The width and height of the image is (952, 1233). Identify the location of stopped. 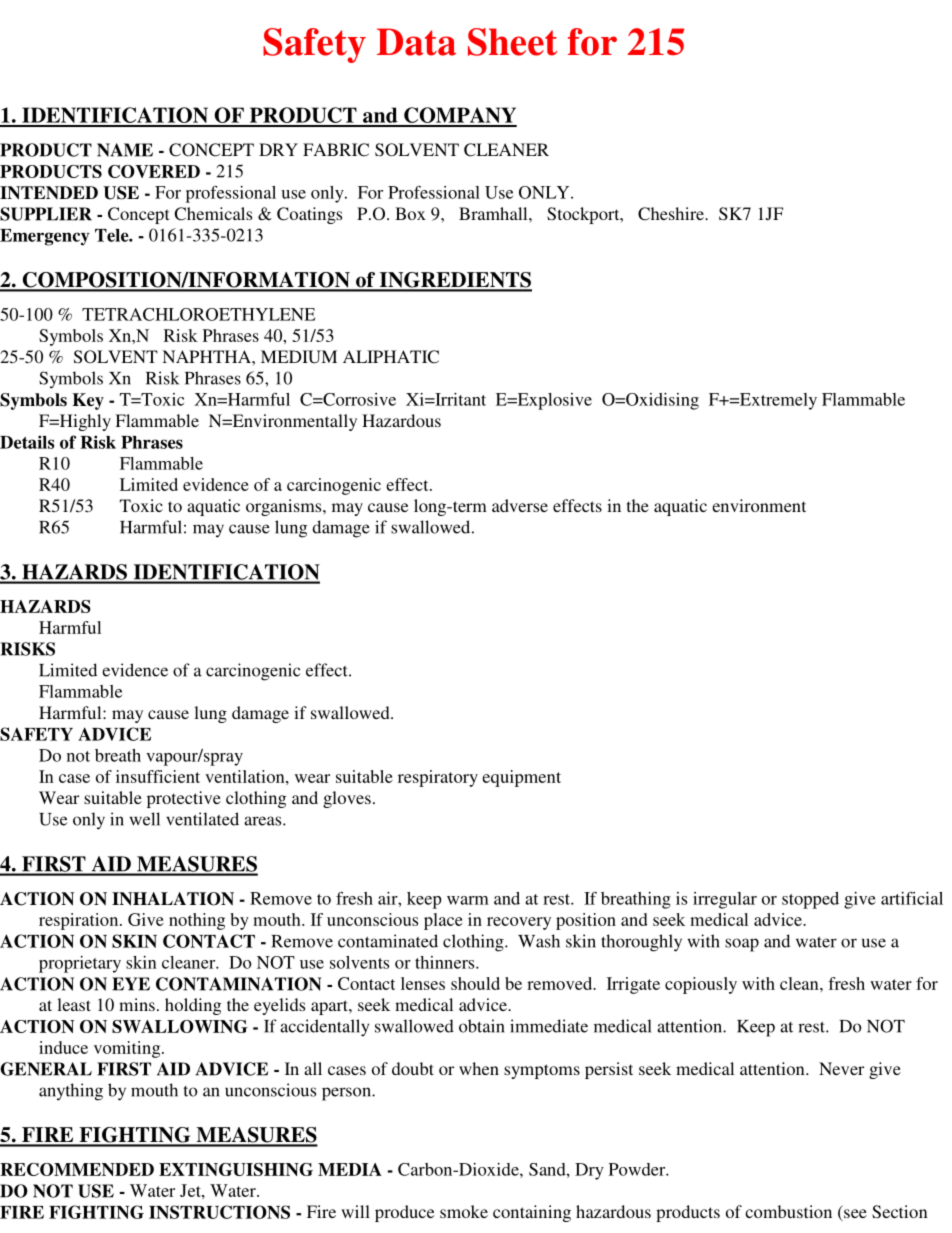
(810, 900).
